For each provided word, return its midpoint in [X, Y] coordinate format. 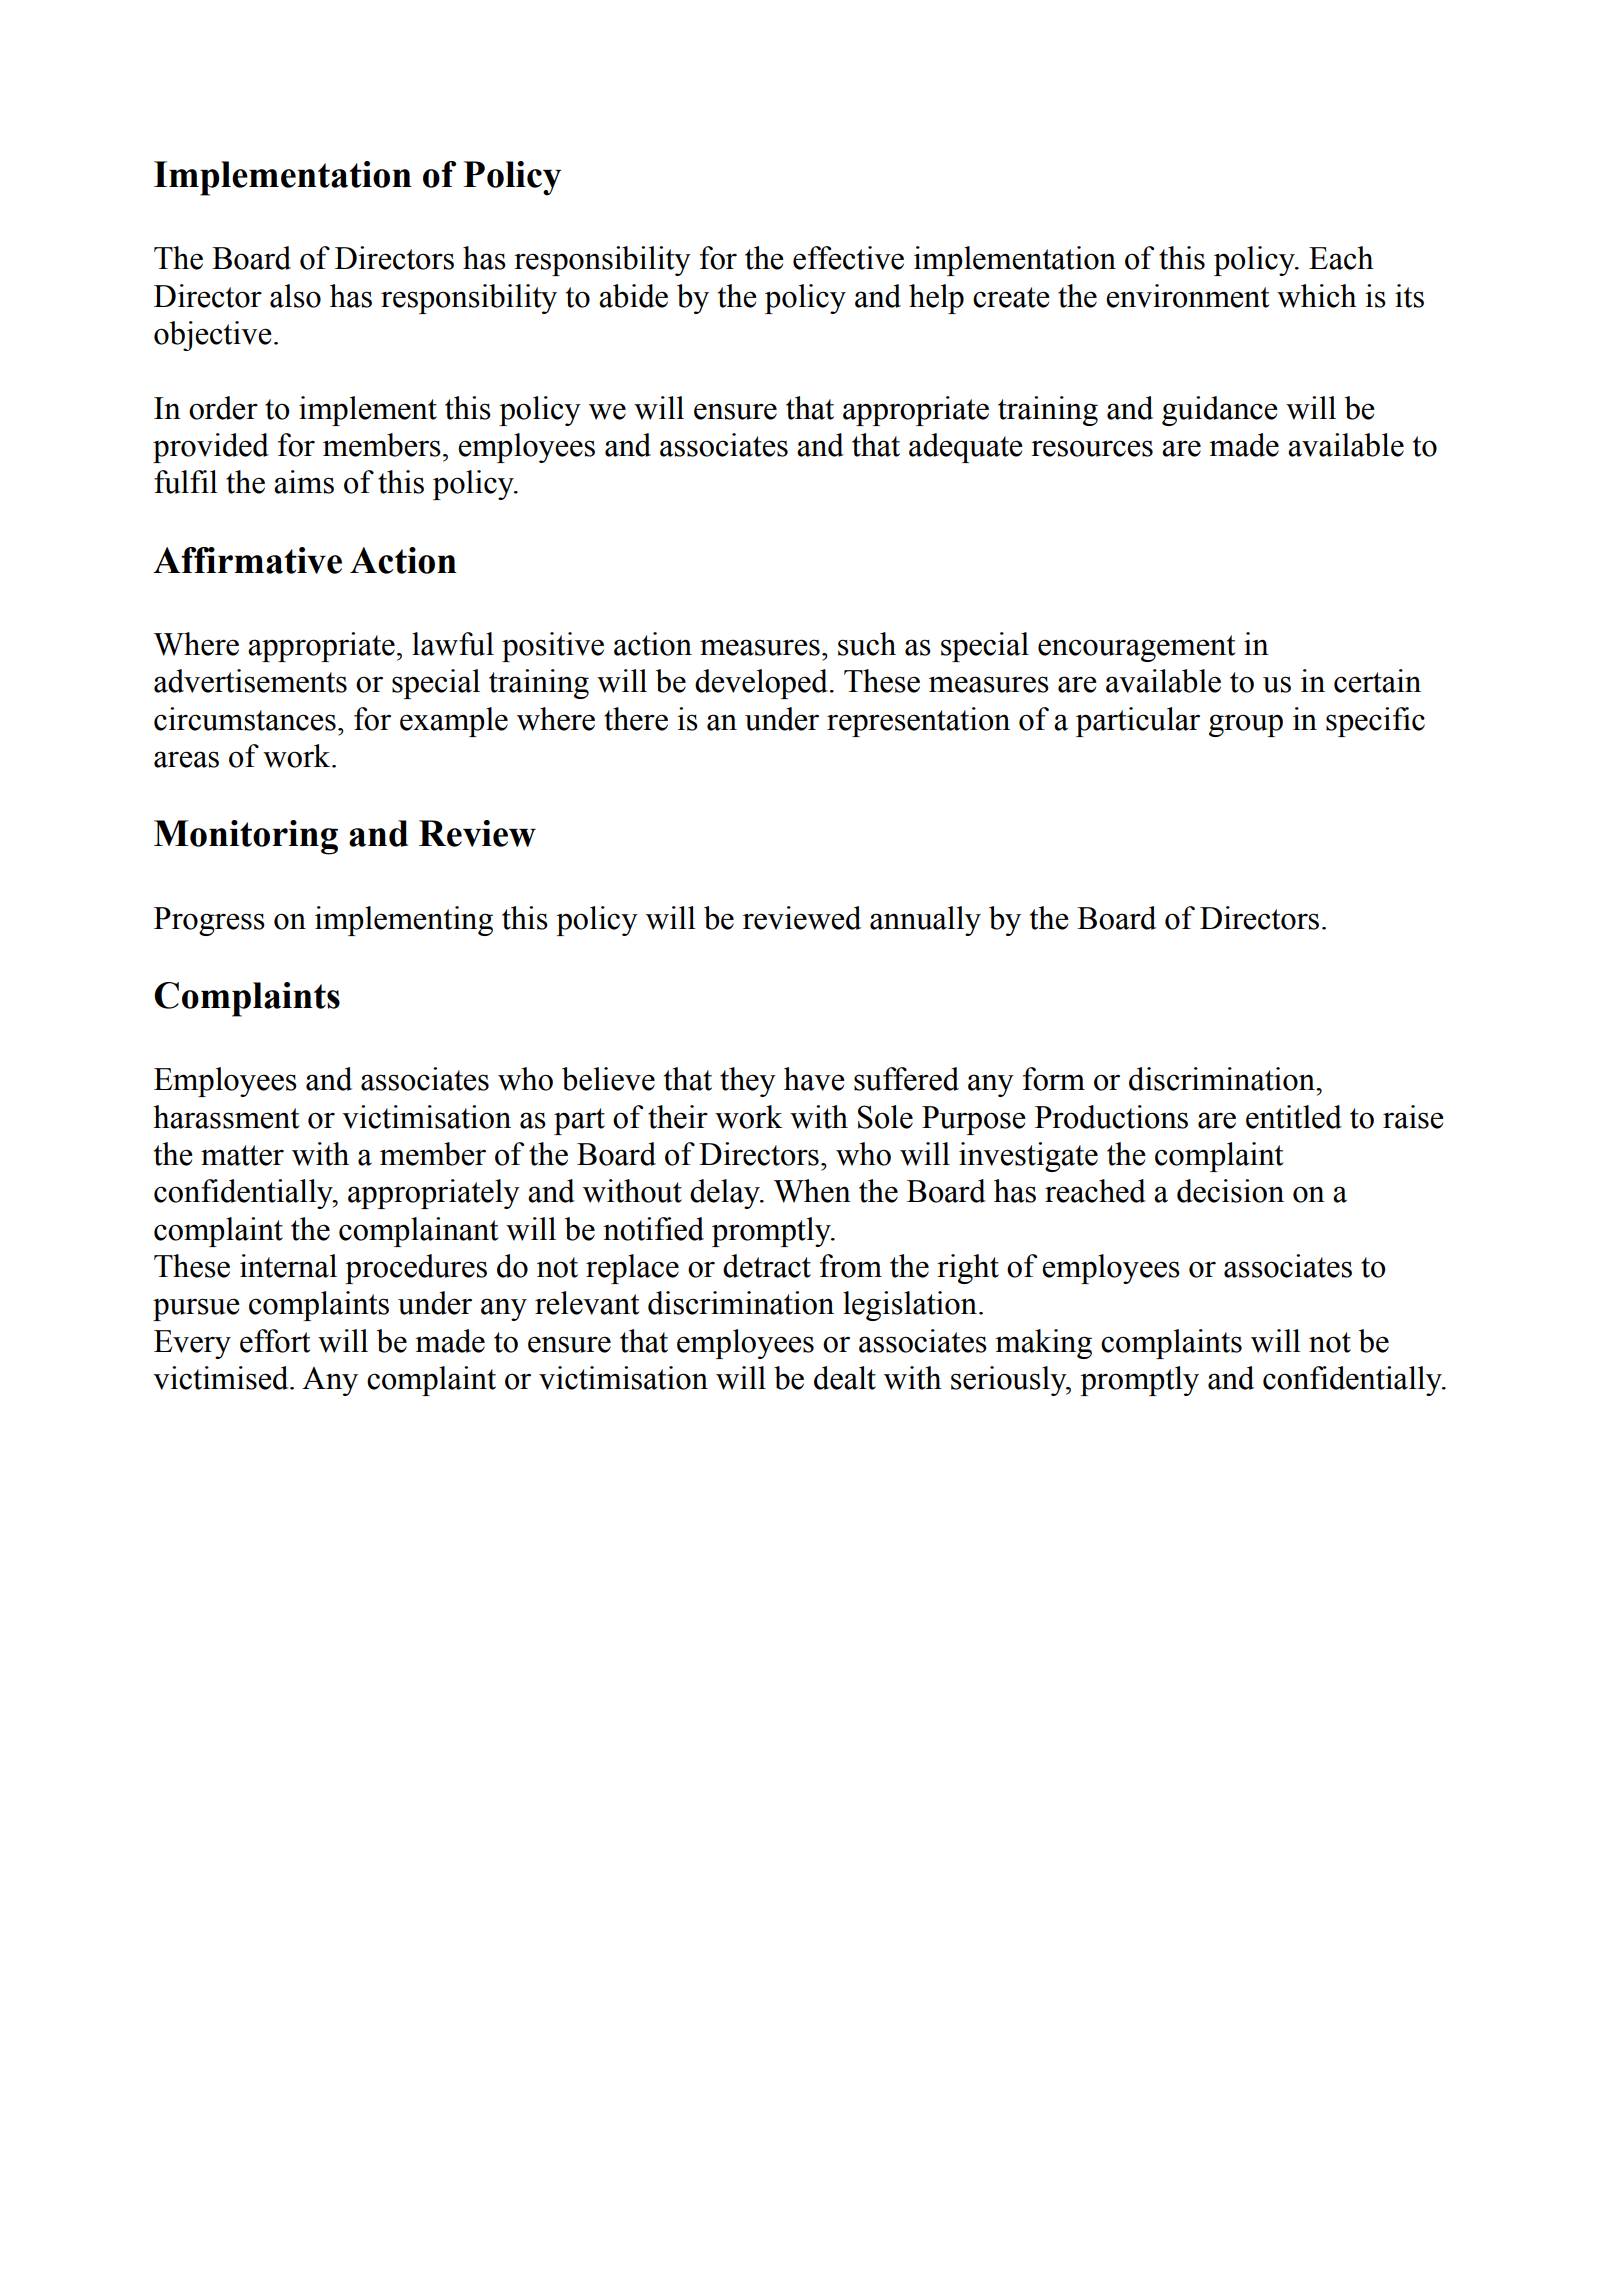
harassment [226, 1117]
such [867, 644]
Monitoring [246, 837]
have [814, 1079]
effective [848, 258]
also [295, 296]
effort [275, 1341]
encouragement [1136, 648]
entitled [1294, 1117]
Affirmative [247, 560]
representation [918, 722]
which [1317, 296]
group [1246, 725]
